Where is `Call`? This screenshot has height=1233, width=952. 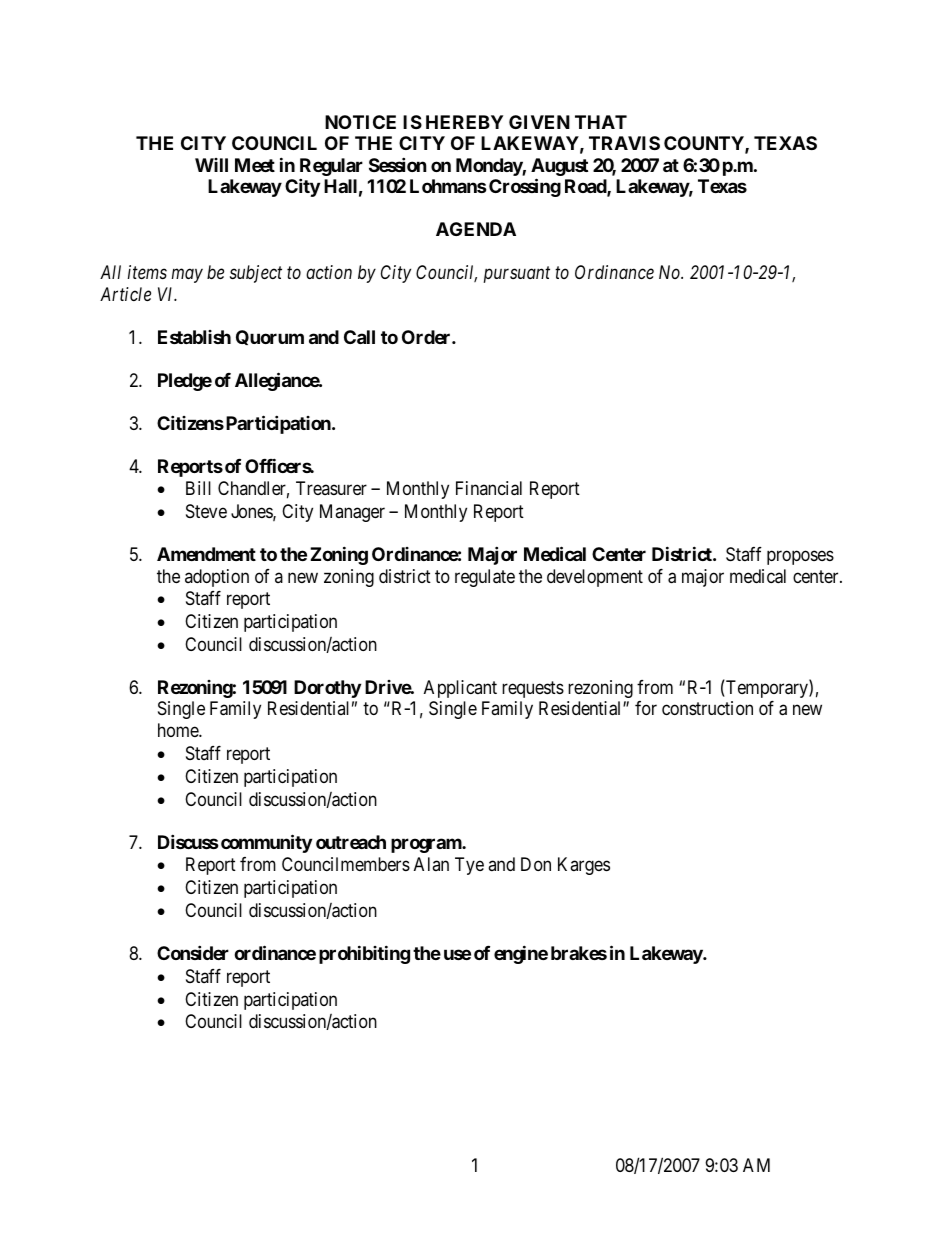 Call is located at coordinates (359, 337).
